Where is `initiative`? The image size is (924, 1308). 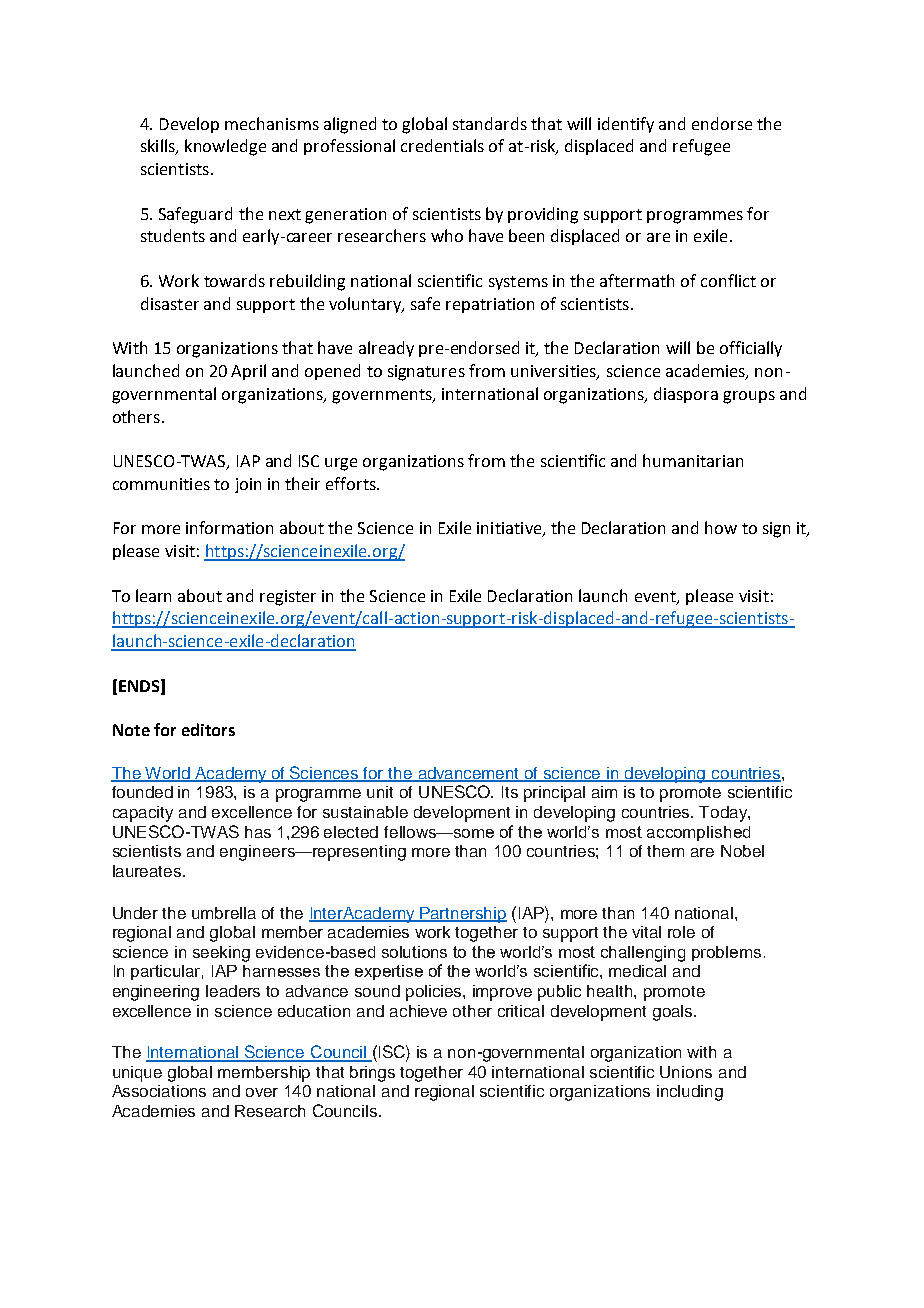 initiative is located at coordinates (510, 529).
